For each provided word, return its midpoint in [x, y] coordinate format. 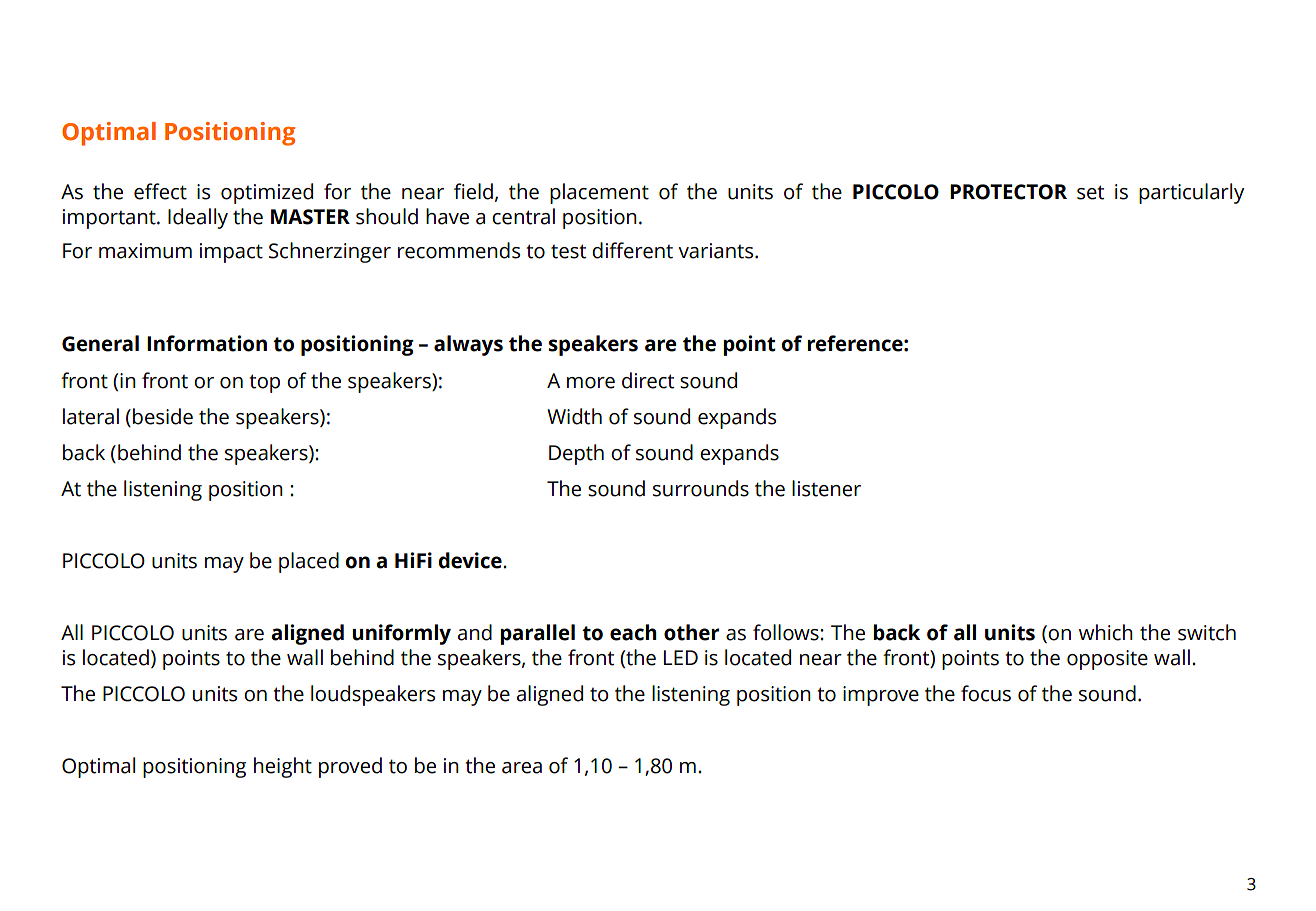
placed [309, 562]
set [1090, 192]
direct [648, 380]
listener [826, 488]
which [1106, 632]
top [264, 383]
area [522, 768]
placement [599, 193]
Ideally [198, 218]
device [471, 560]
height [283, 767]
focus [986, 693]
